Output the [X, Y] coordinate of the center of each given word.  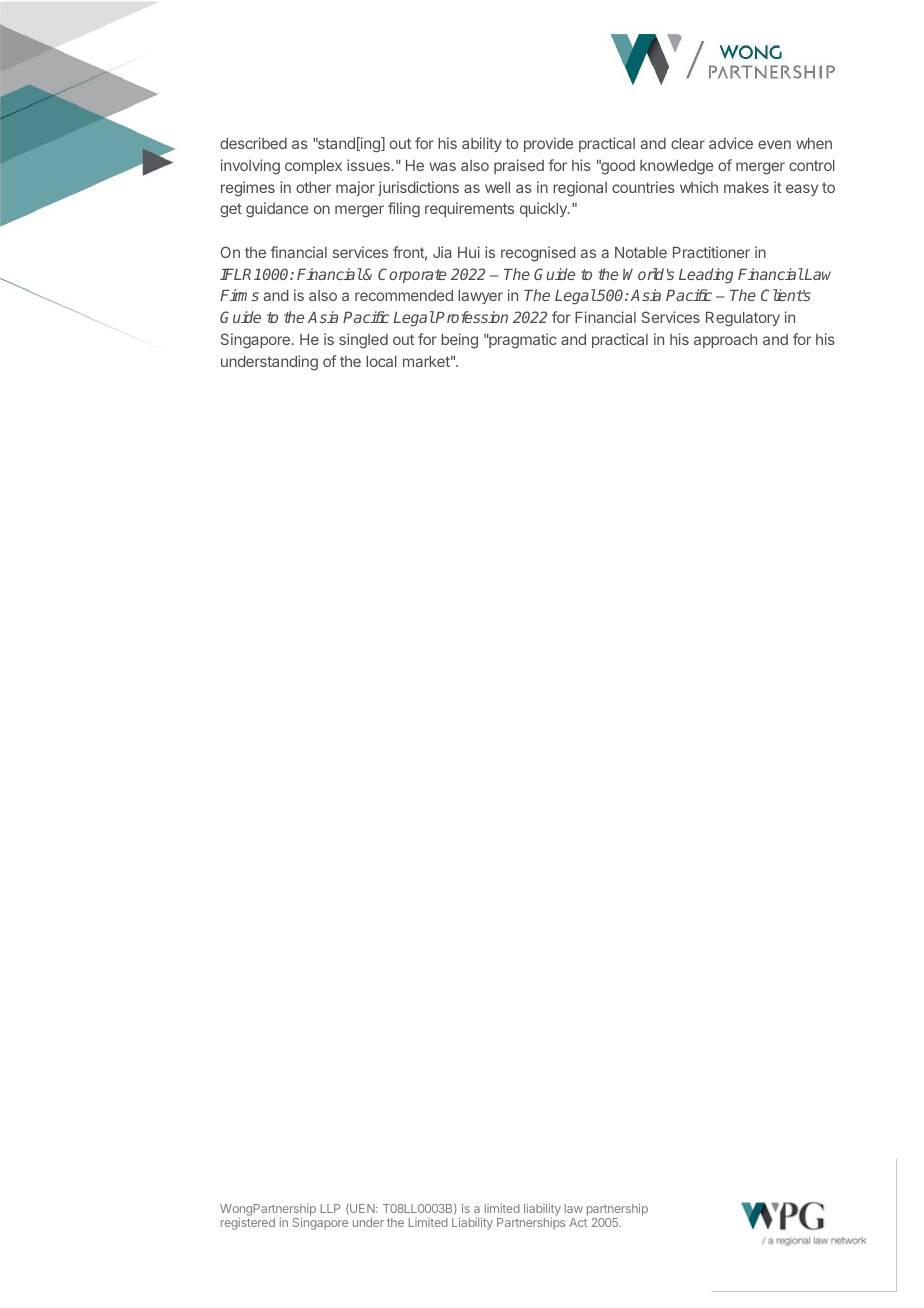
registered [248, 1224]
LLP [330, 1208]
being [459, 341]
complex [313, 167]
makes [746, 187]
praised [519, 166]
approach [725, 341]
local [381, 361]
